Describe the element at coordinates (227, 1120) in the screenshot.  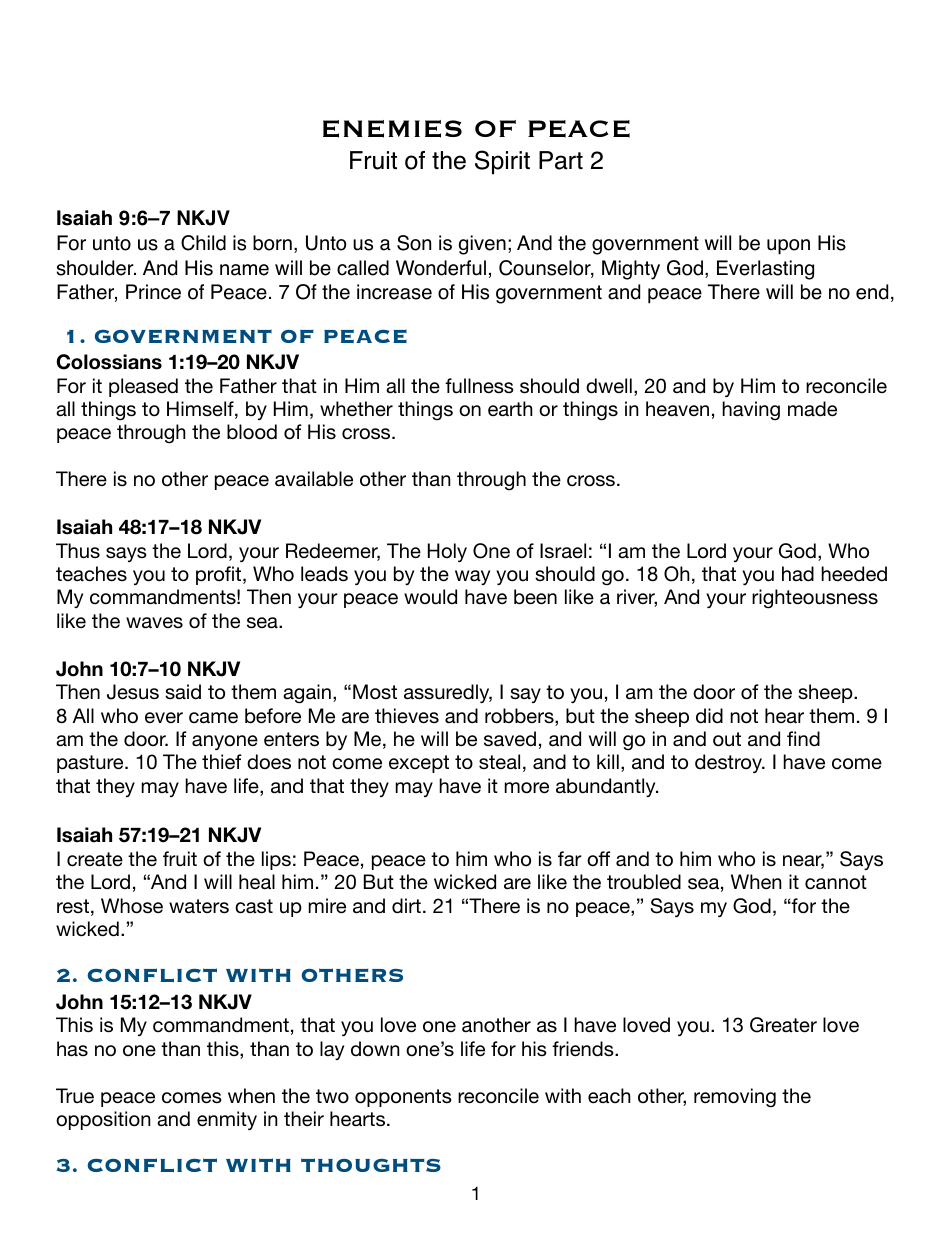
I see `enmity` at that location.
